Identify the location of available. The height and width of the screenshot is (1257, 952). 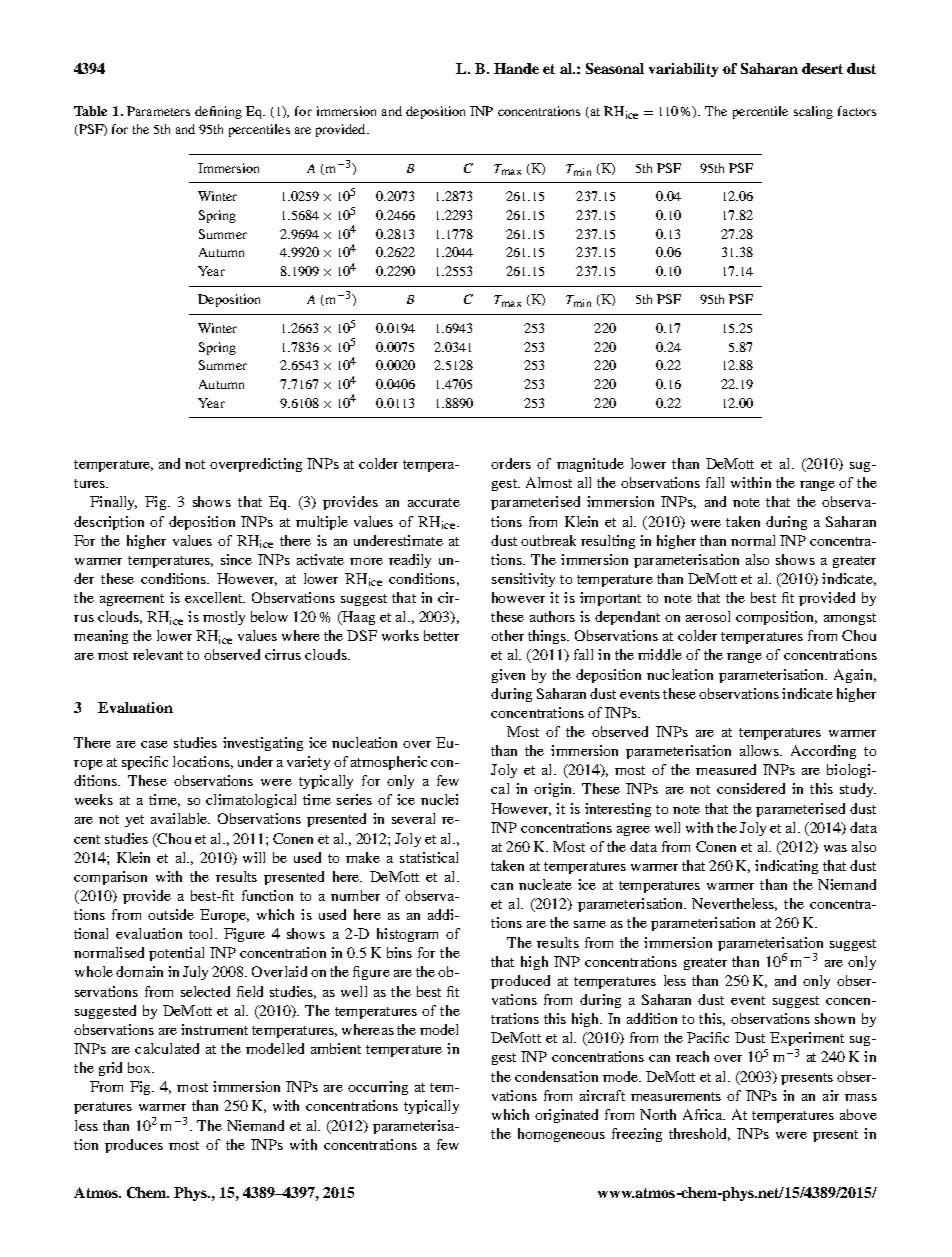
(180, 818).
